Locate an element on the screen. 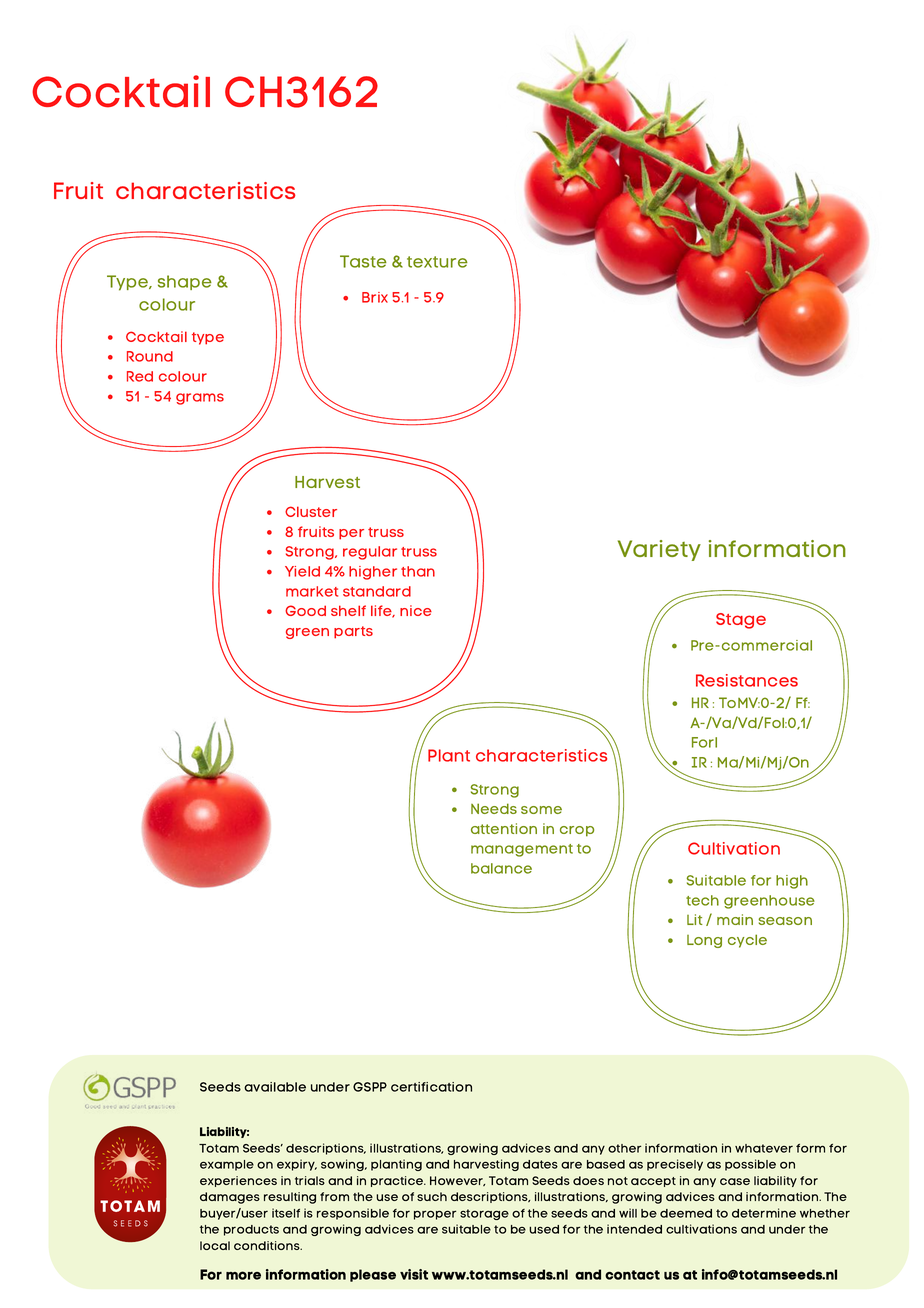 Image resolution: width=924 pixels, height=1308 pixels. available is located at coordinates (275, 1087).
